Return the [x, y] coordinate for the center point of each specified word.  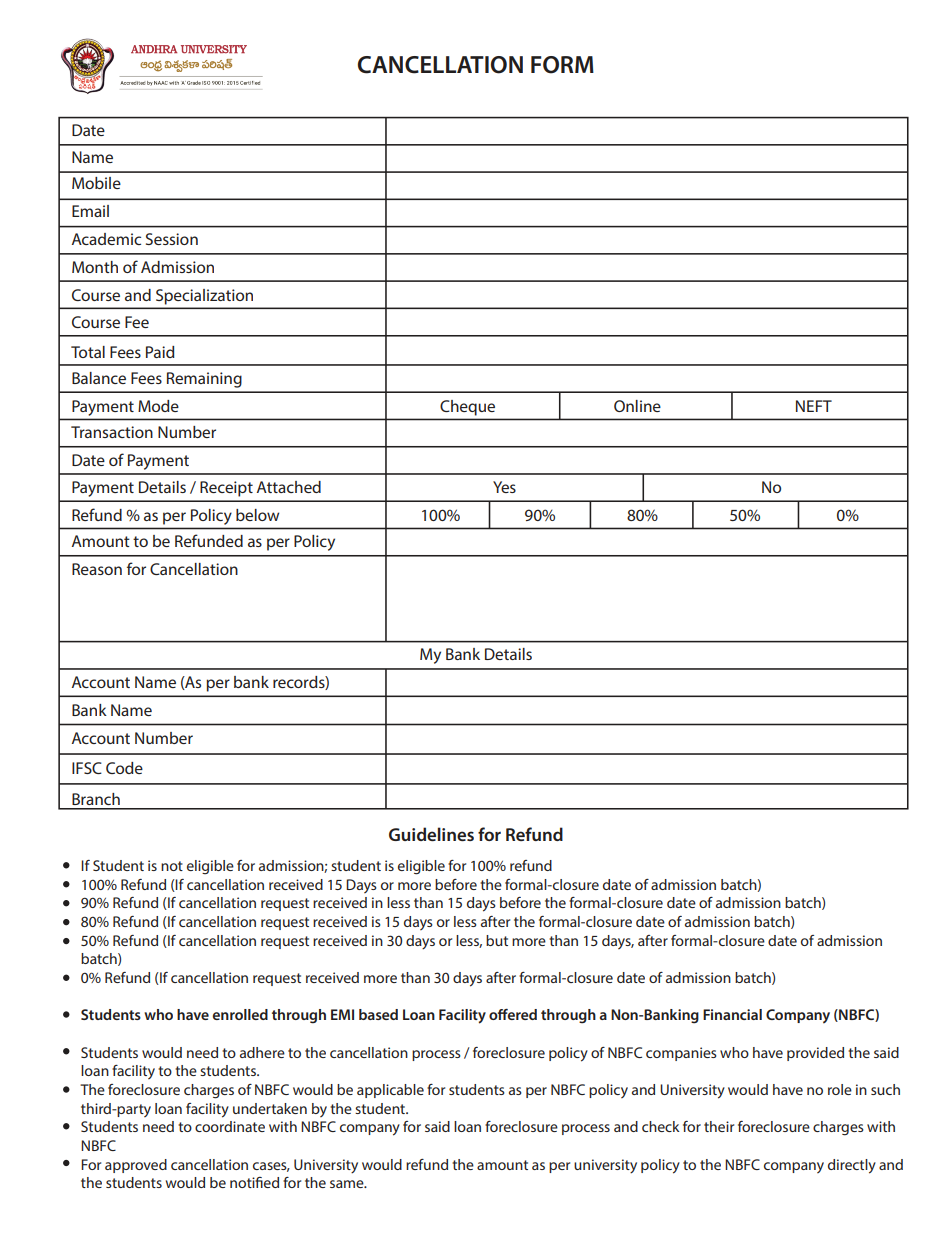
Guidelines [431, 834]
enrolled [240, 1014]
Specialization [204, 296]
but [497, 940]
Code [124, 768]
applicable [390, 1091]
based [378, 1014]
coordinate [230, 1126]
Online [637, 406]
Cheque [467, 408]
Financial [732, 1014]
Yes [504, 487]
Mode [158, 406]
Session [172, 239]
